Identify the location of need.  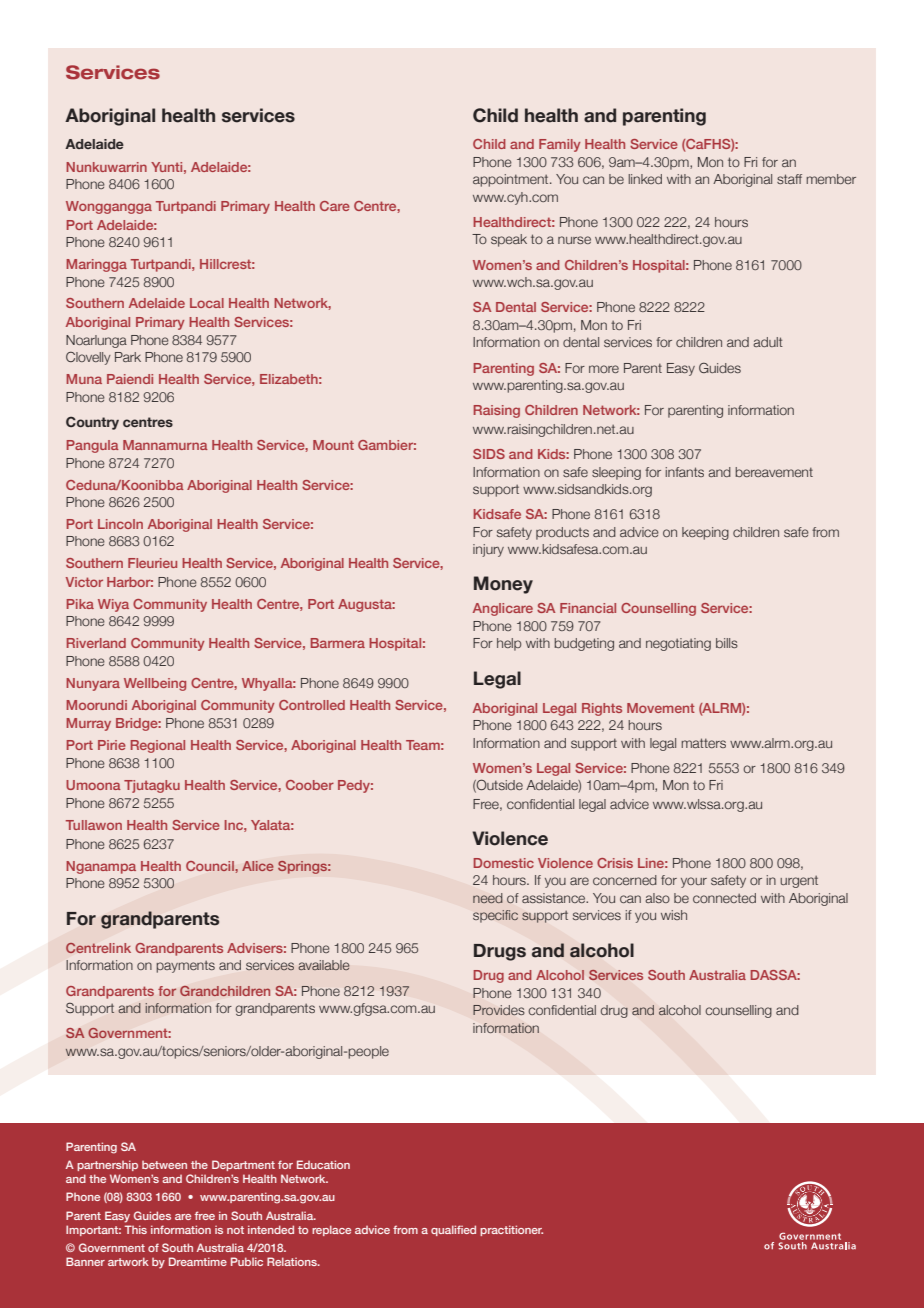
(488, 898).
